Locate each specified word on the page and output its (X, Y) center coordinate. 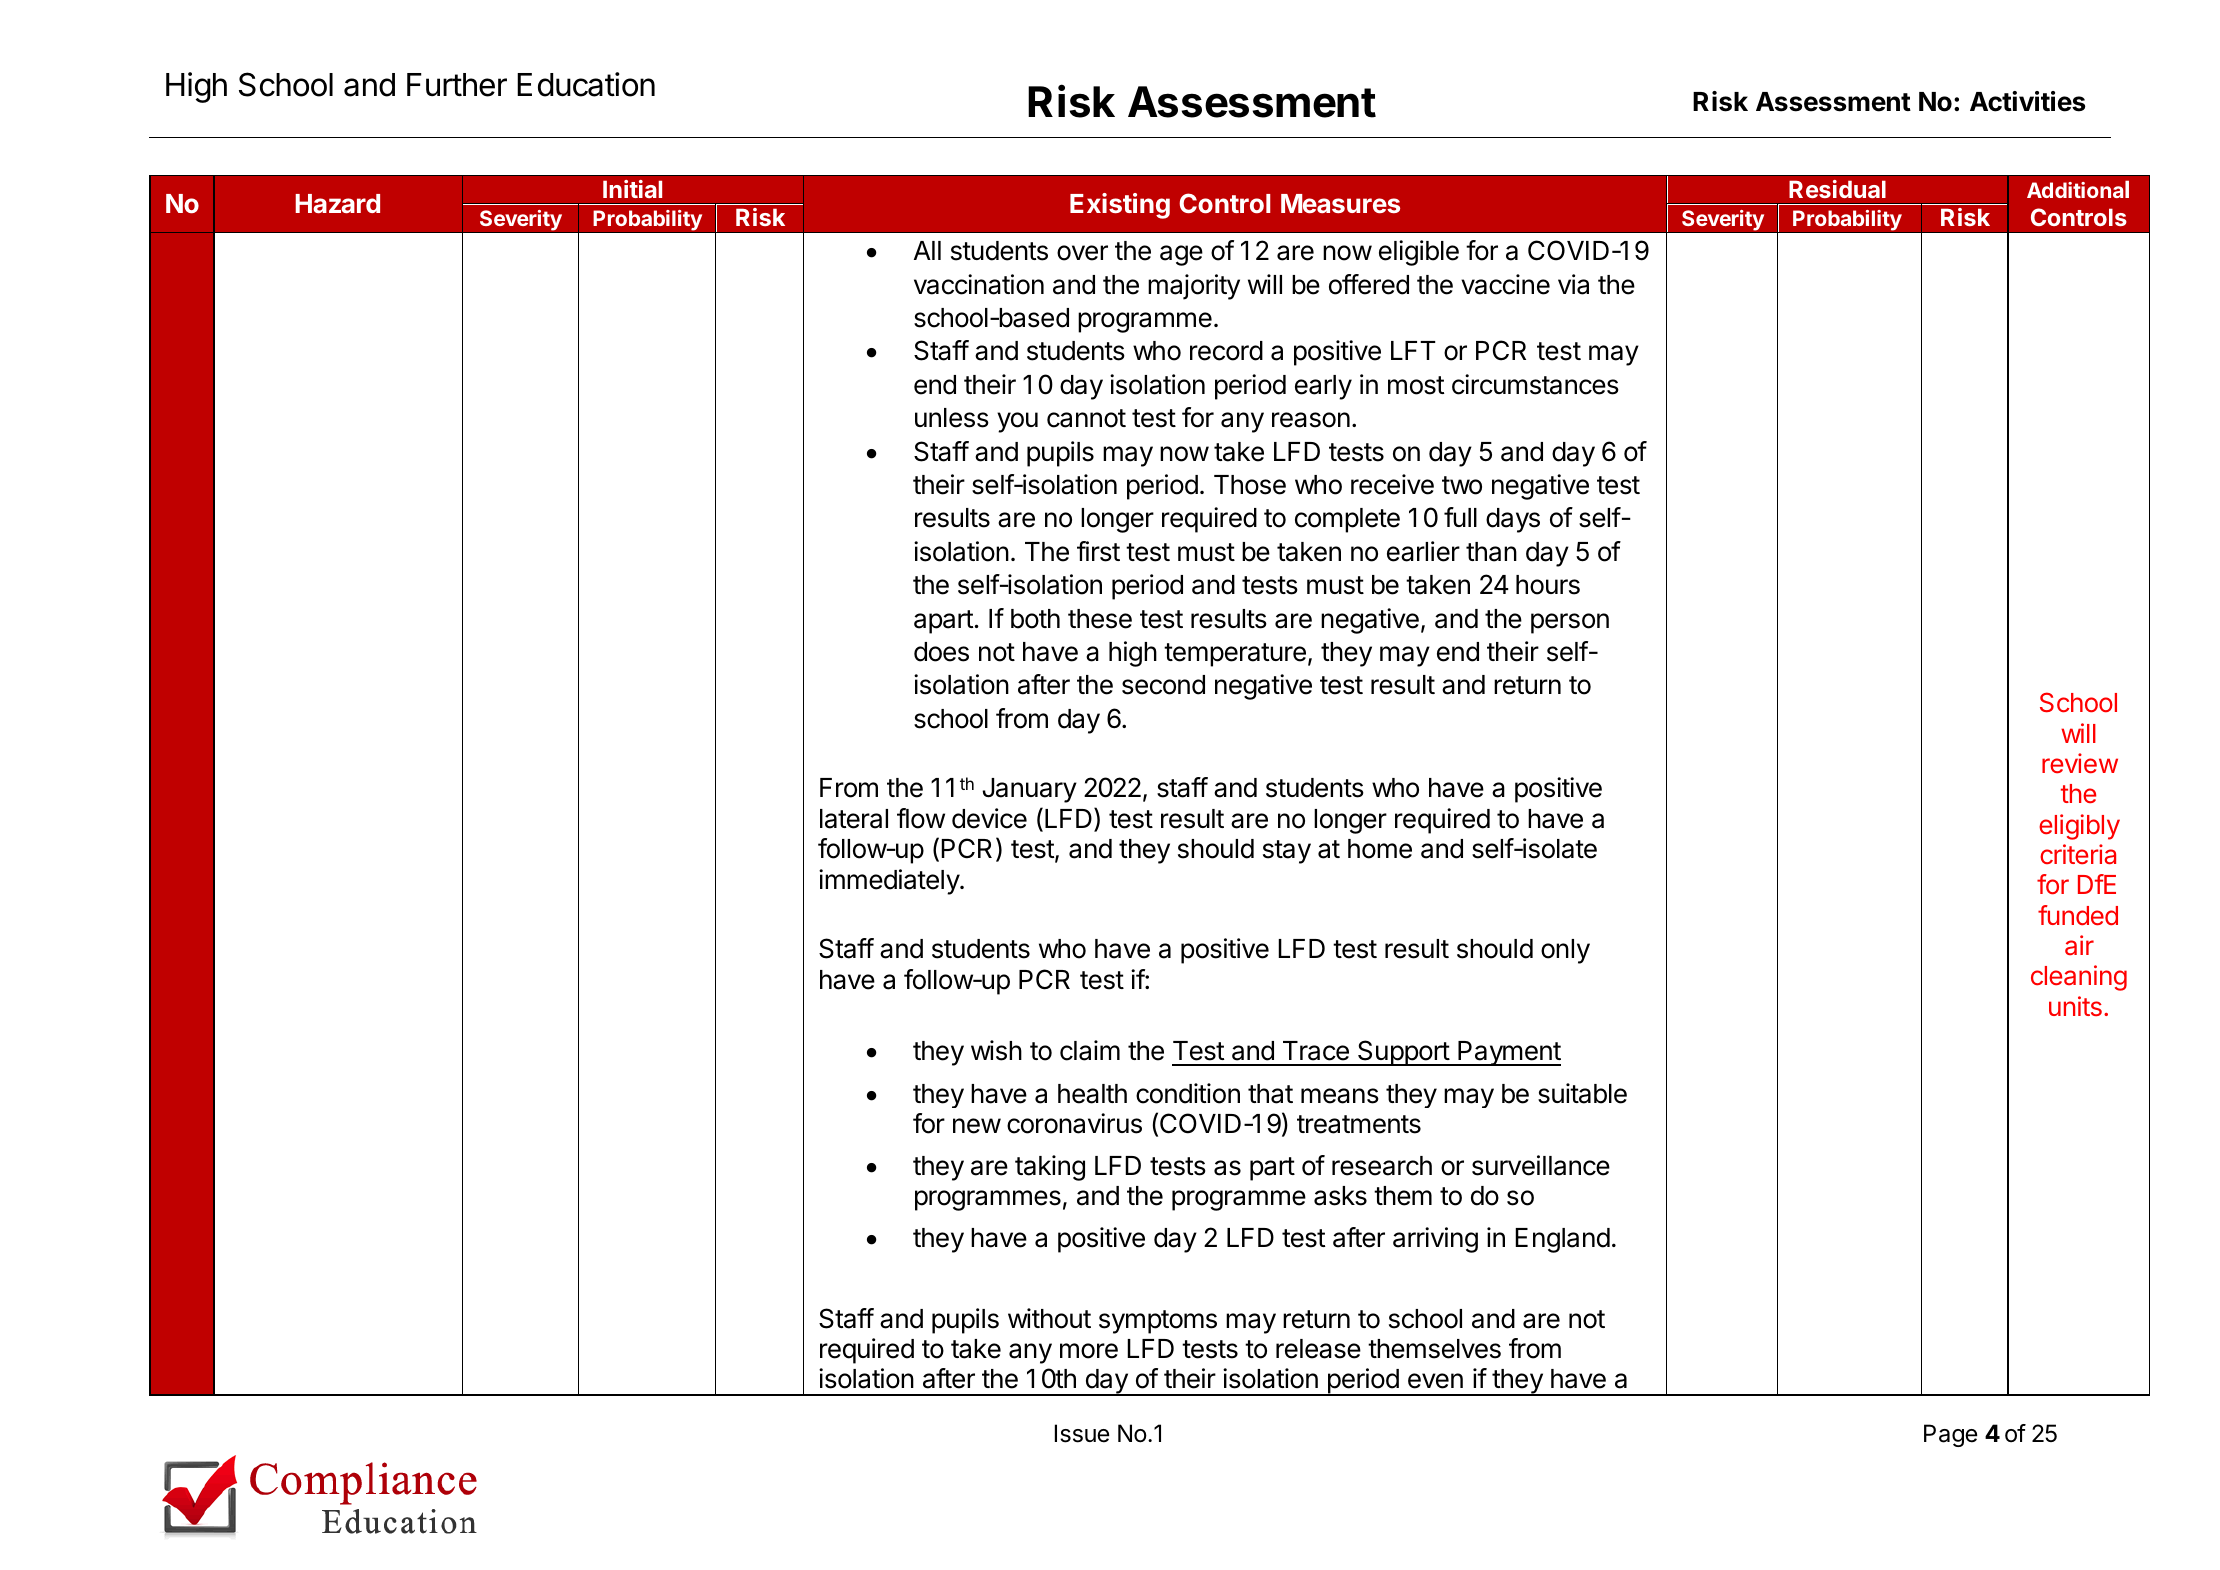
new (977, 1126)
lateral (854, 819)
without (1049, 1318)
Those (1250, 485)
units (2075, 1006)
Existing (1120, 206)
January (1029, 790)
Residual (1837, 189)
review (2080, 763)
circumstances (1535, 384)
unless (952, 418)
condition (1188, 1093)
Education (586, 84)
